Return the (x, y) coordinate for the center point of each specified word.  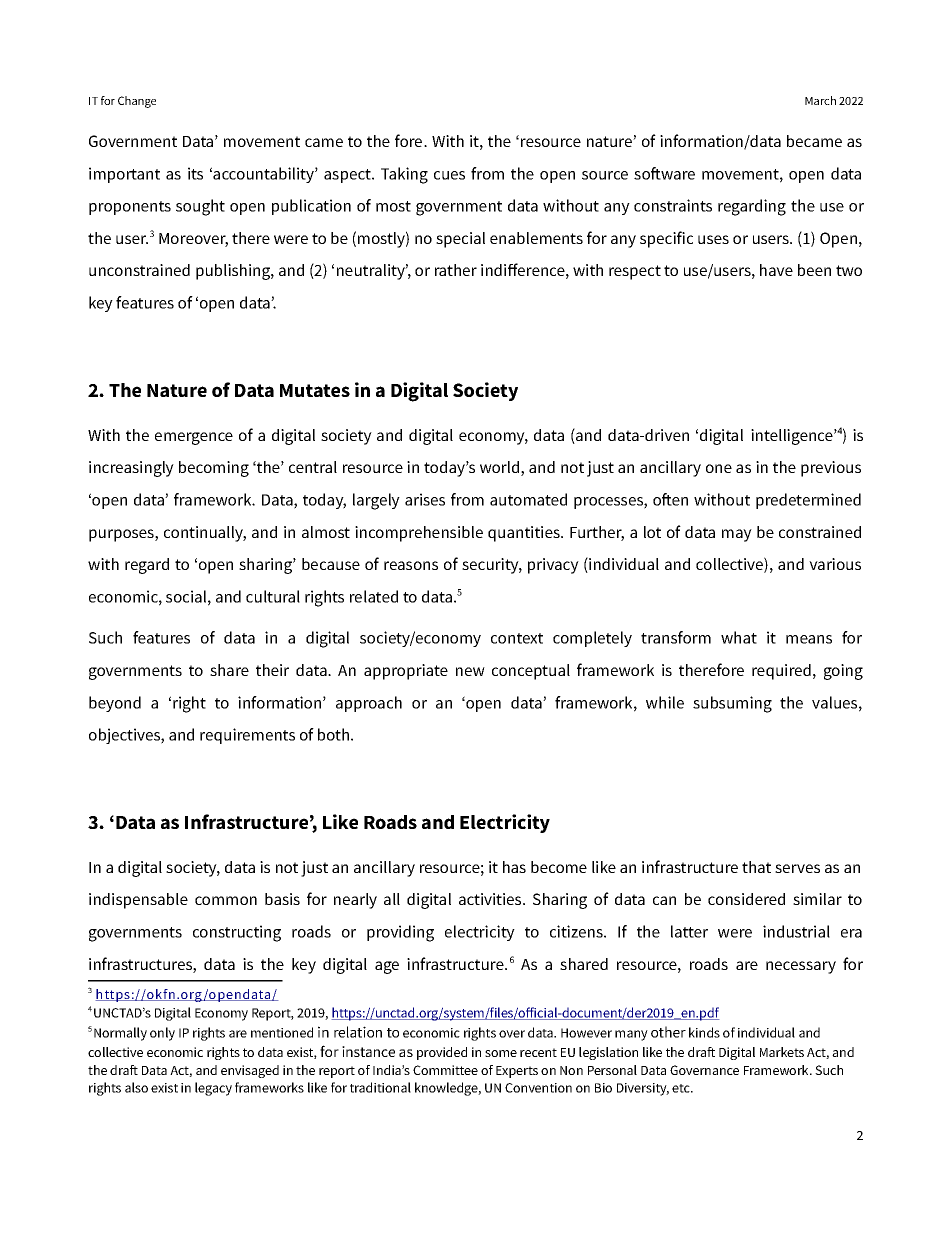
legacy (213, 1089)
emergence (194, 438)
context (517, 638)
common (226, 900)
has (514, 867)
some (501, 1053)
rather (456, 270)
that (756, 867)
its (195, 173)
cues (449, 175)
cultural (273, 596)
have (776, 270)
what (739, 637)
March (820, 100)
